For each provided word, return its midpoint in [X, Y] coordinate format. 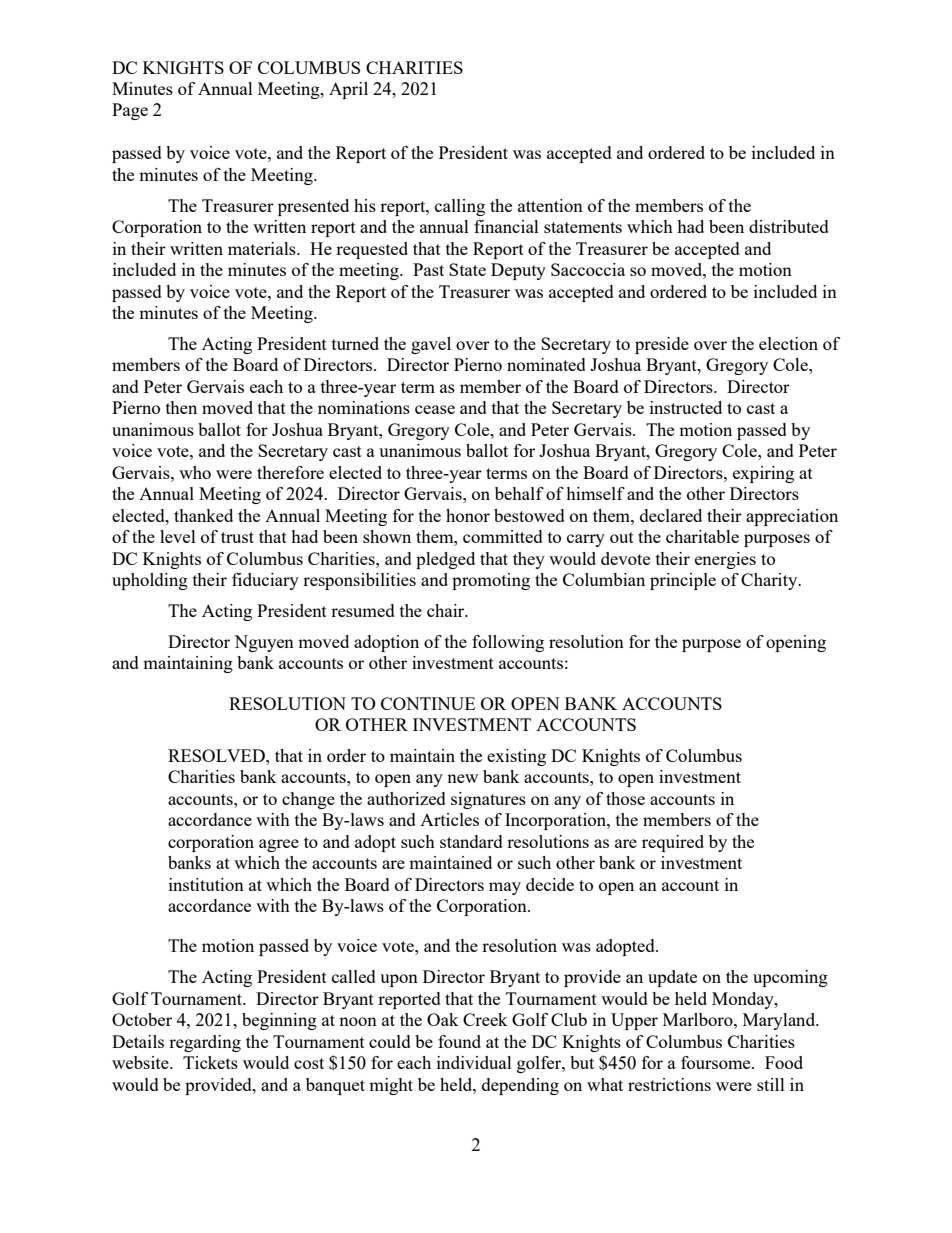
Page [130, 111]
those [625, 798]
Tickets [210, 1062]
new [462, 778]
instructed [686, 407]
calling [460, 207]
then [181, 407]
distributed [789, 226]
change [308, 800]
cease [435, 409]
